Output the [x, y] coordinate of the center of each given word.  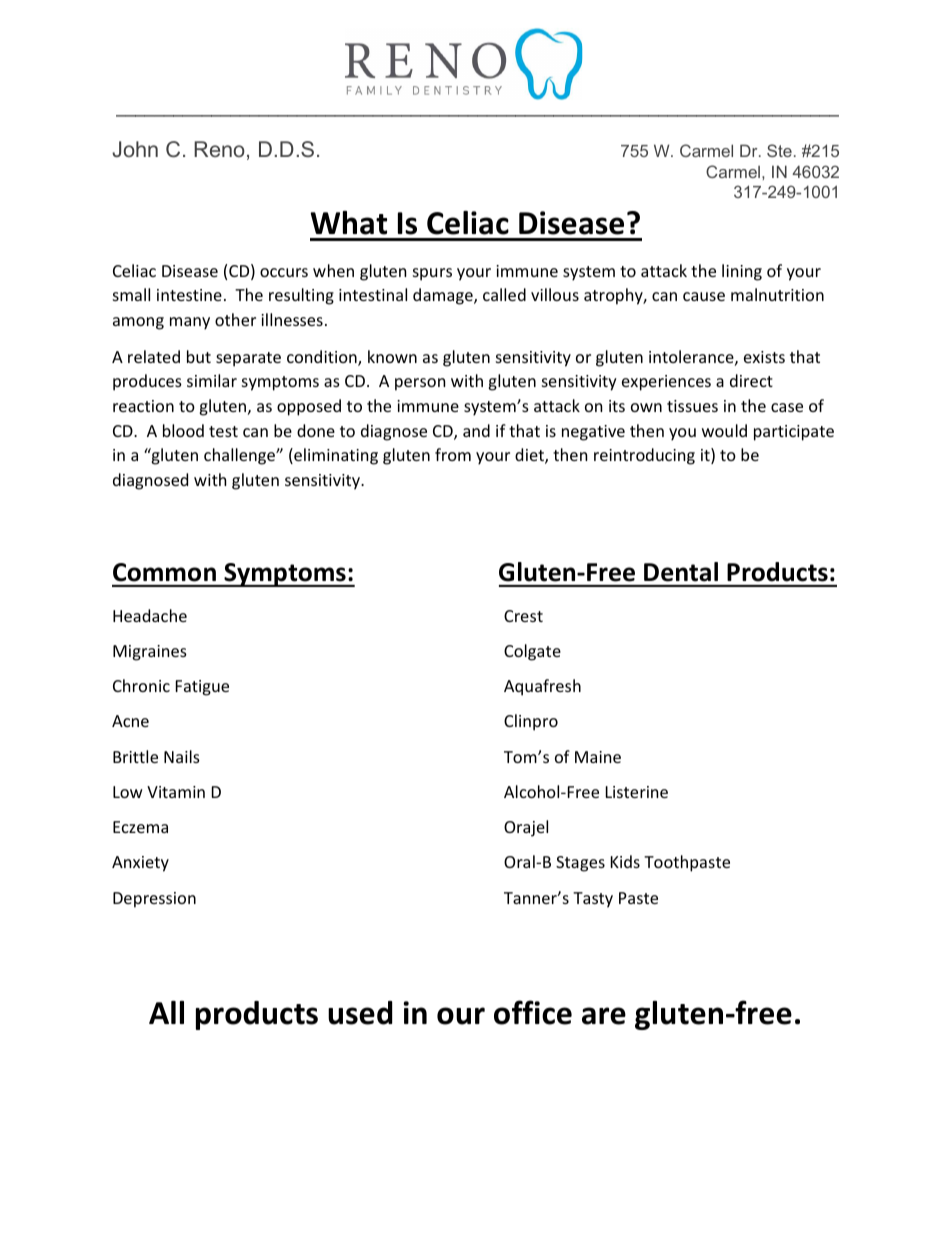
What [348, 223]
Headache [150, 615]
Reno [219, 149]
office [533, 1012]
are [604, 1016]
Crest [523, 616]
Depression [154, 900]
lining [742, 272]
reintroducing [644, 456]
